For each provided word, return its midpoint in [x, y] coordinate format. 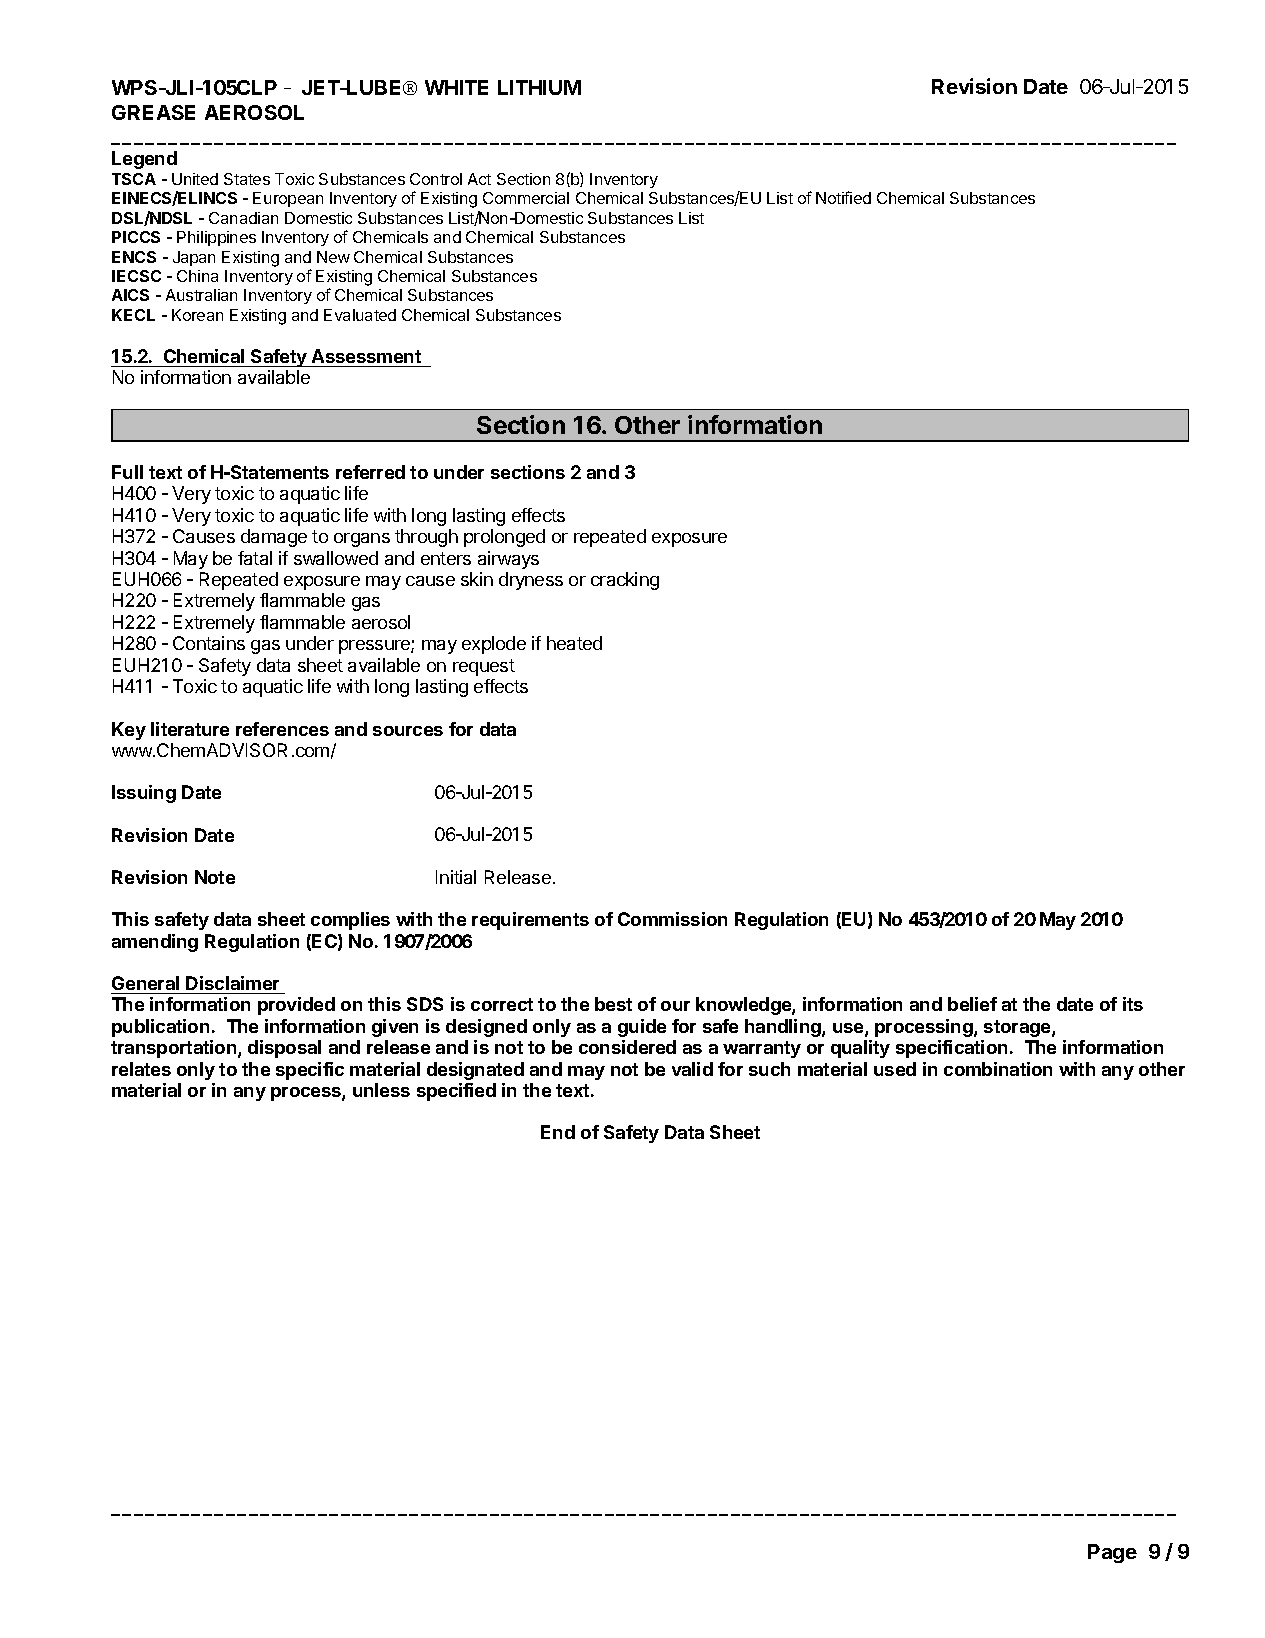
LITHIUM [539, 87]
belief [972, 1004]
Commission [672, 919]
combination [998, 1069]
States [247, 179]
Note [215, 877]
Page [1112, 1553]
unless [381, 1090]
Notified [843, 197]
